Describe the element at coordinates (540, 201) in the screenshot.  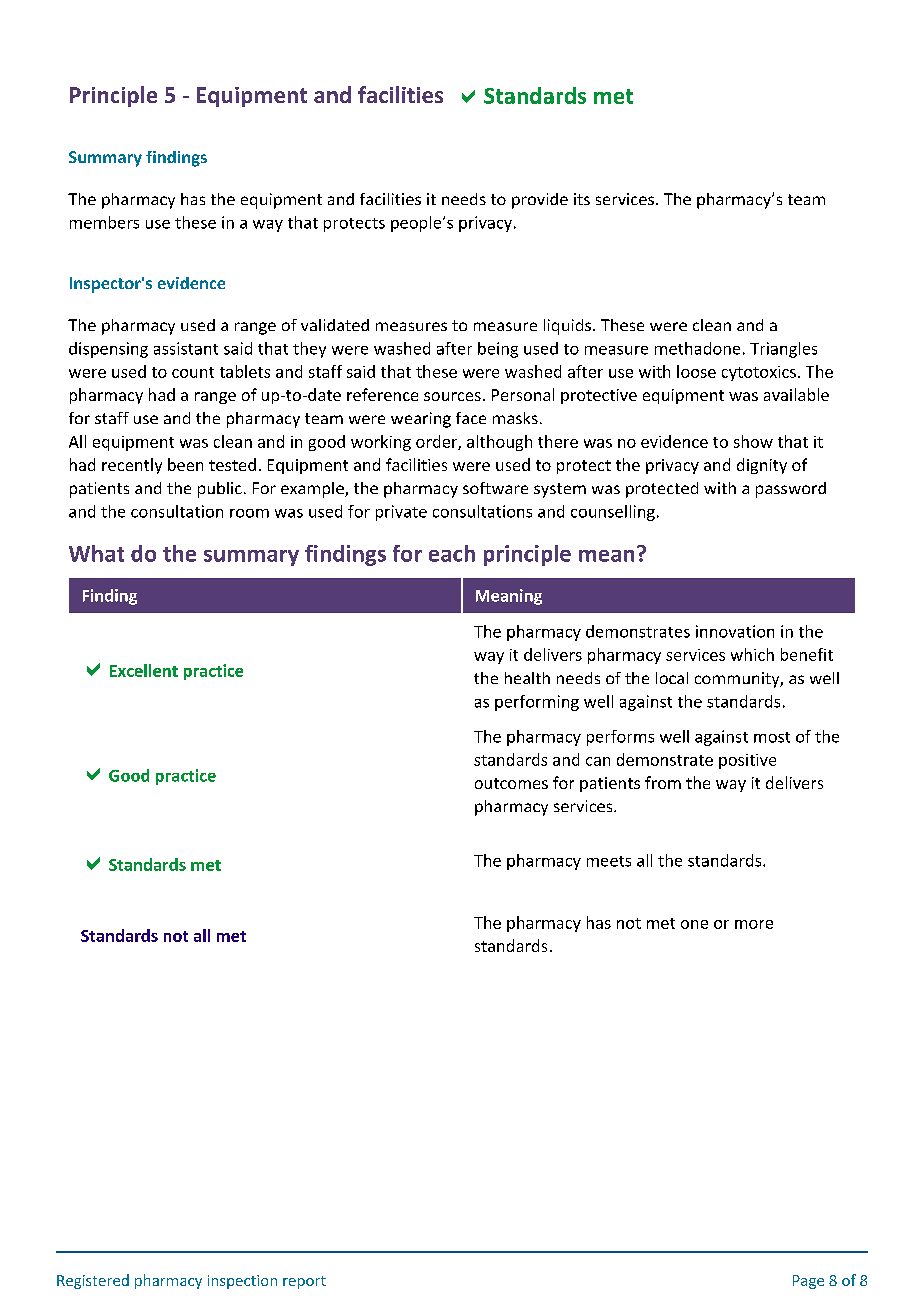
I see `provide` at that location.
